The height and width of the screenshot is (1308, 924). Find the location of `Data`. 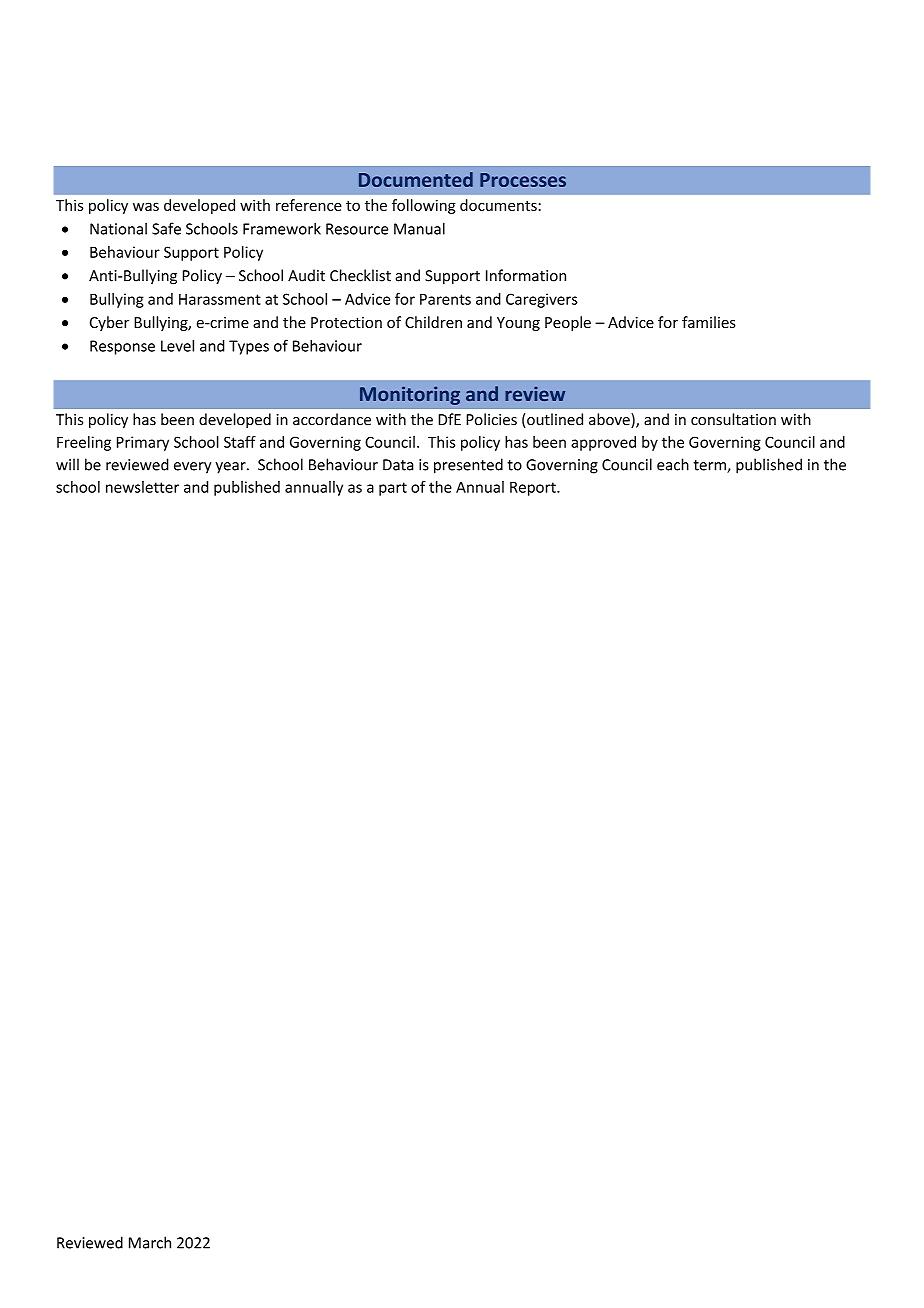

Data is located at coordinates (398, 465).
